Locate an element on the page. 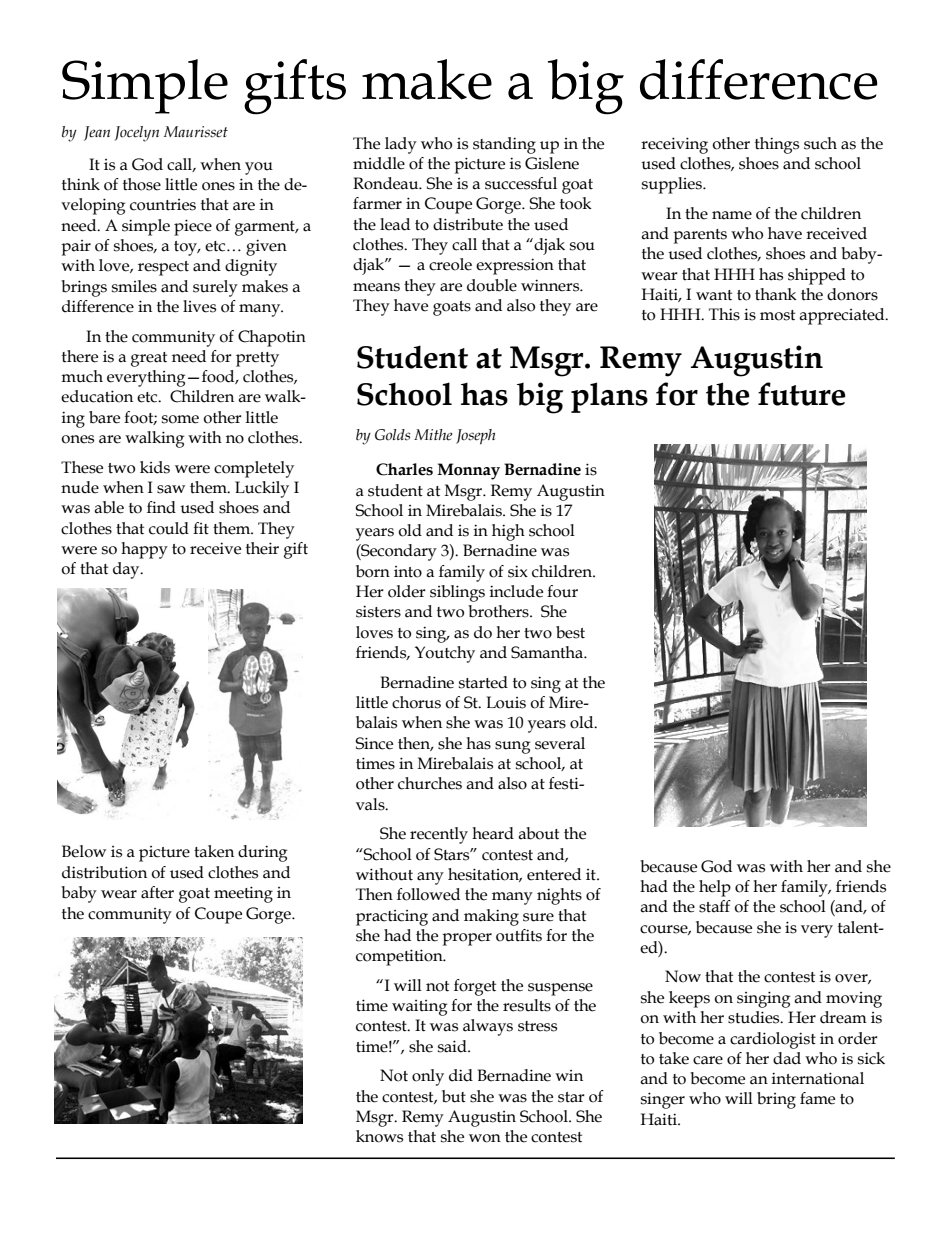  help is located at coordinates (715, 888).
